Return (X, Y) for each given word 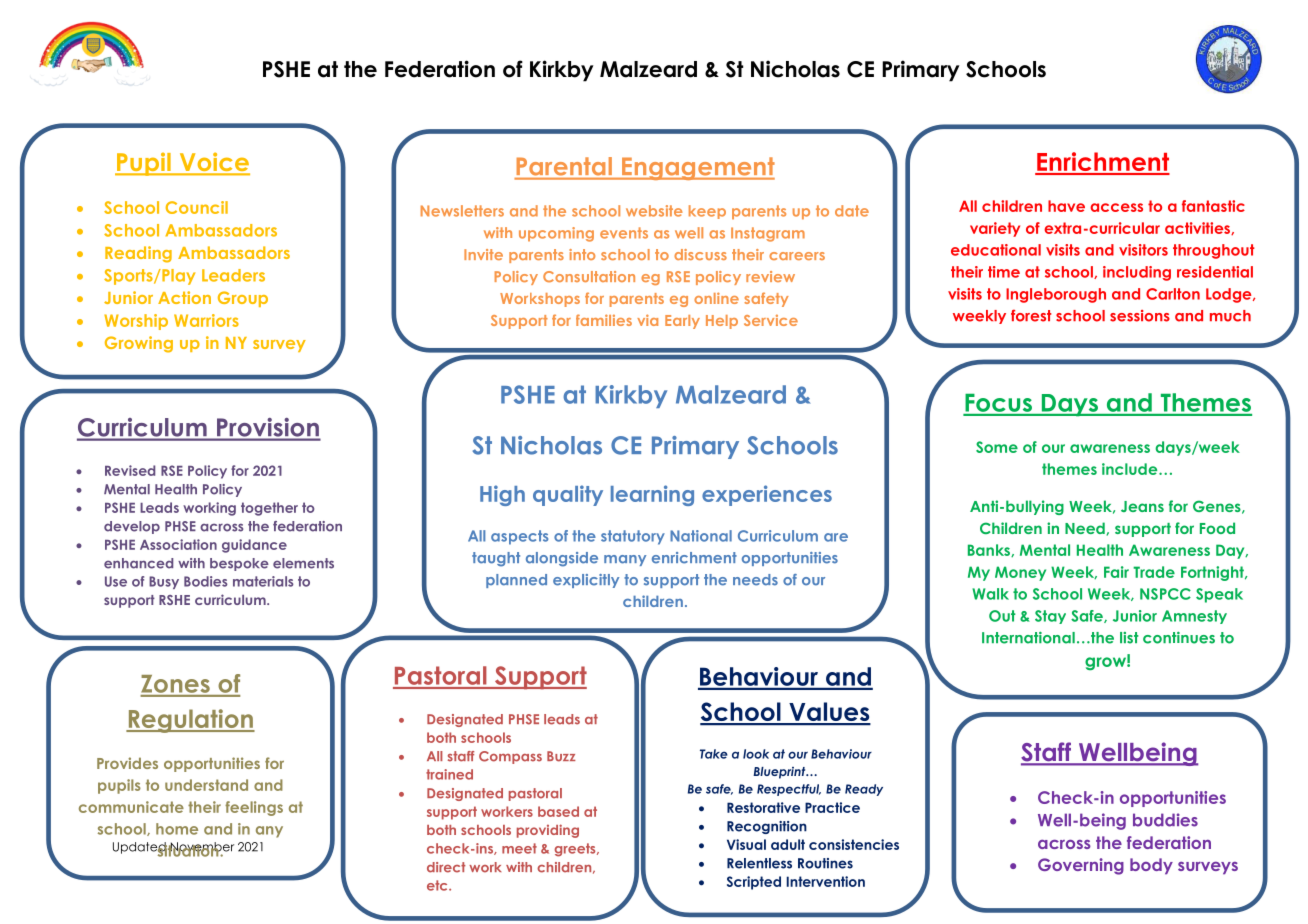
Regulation (190, 721)
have (1066, 206)
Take (714, 754)
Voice (213, 163)
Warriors (206, 320)
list (1129, 638)
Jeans (1142, 506)
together (269, 509)
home (177, 829)
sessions (1140, 316)
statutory (633, 537)
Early (682, 322)
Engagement (697, 168)
